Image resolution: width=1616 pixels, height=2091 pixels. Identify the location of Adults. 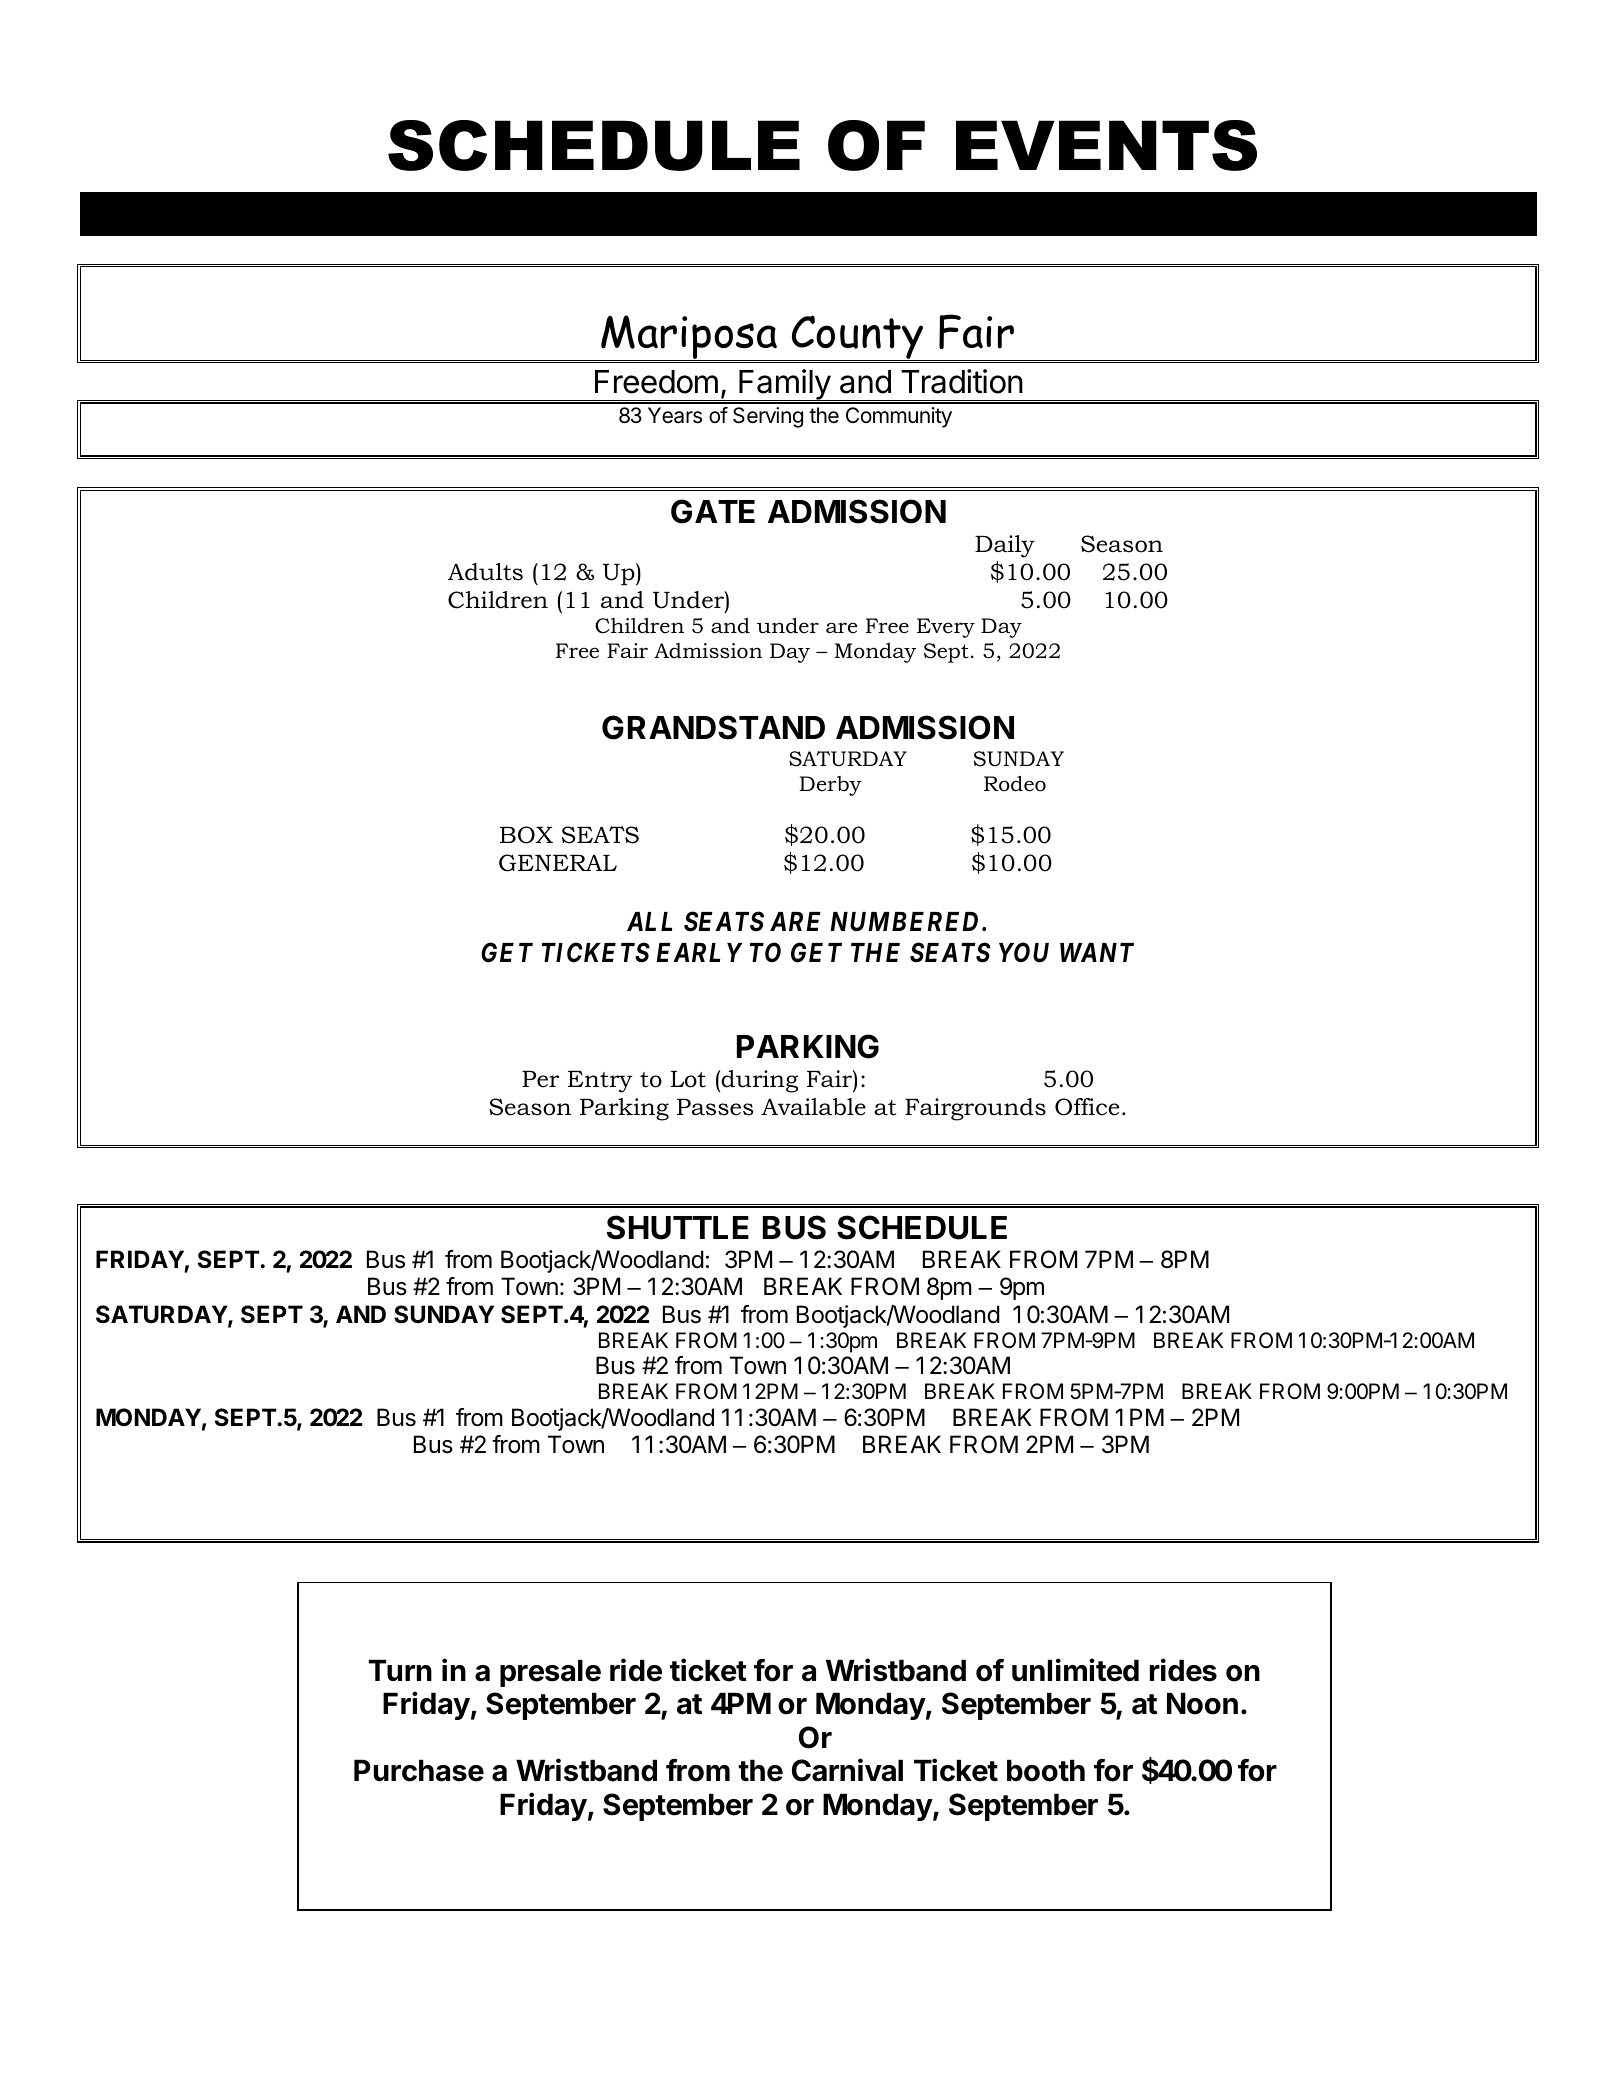
(485, 572).
